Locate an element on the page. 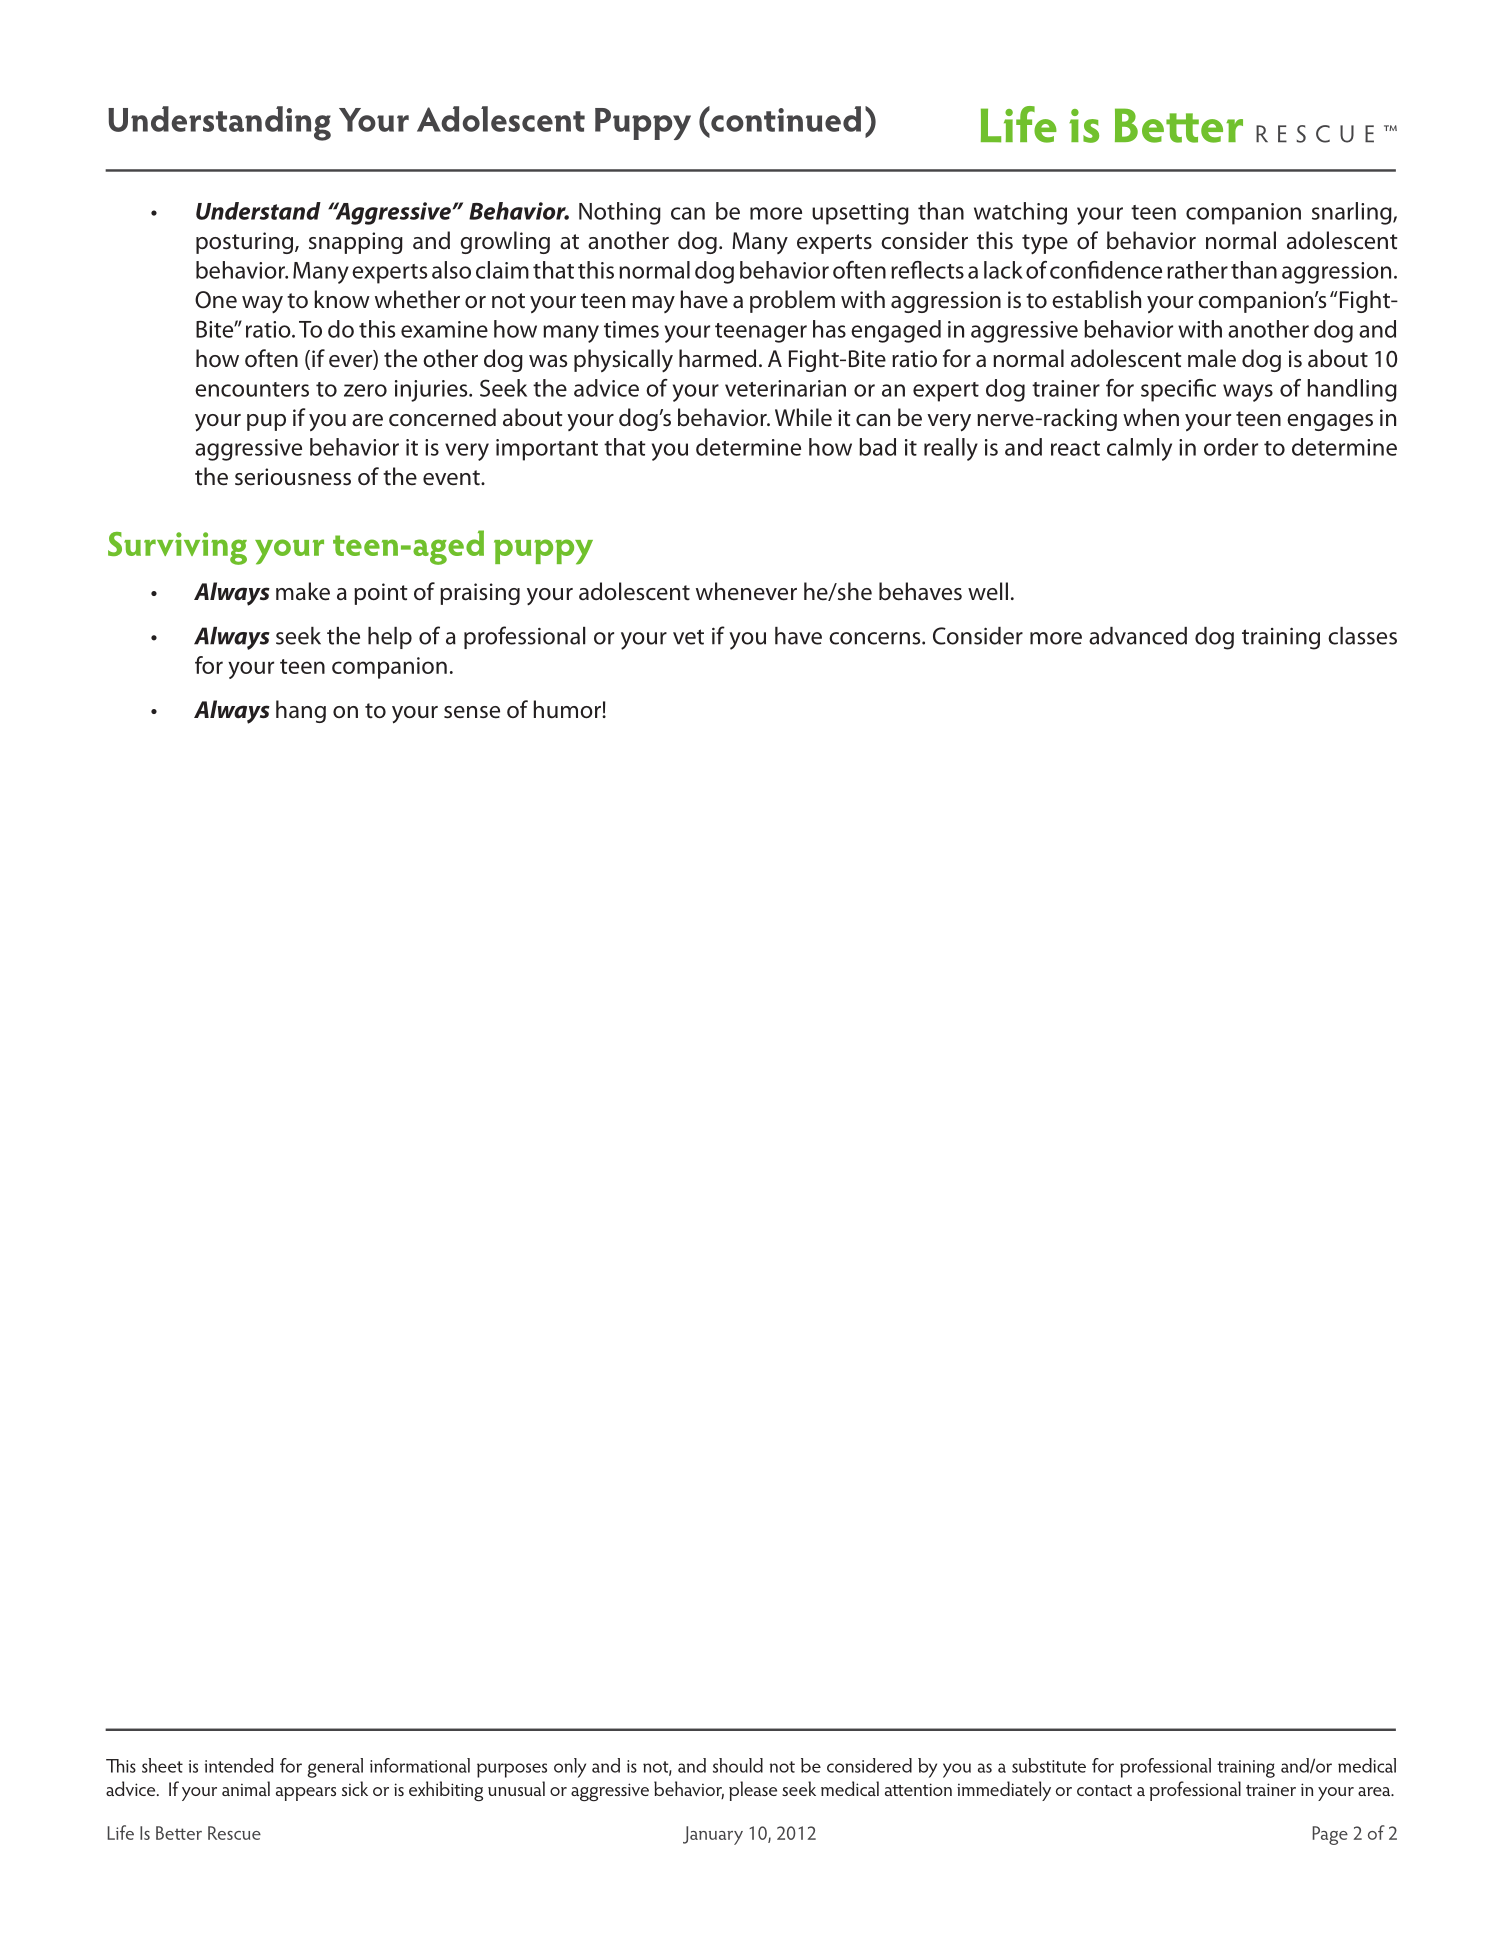 The height and width of the document is (1946, 1504). substitute is located at coordinates (1049, 1765).
